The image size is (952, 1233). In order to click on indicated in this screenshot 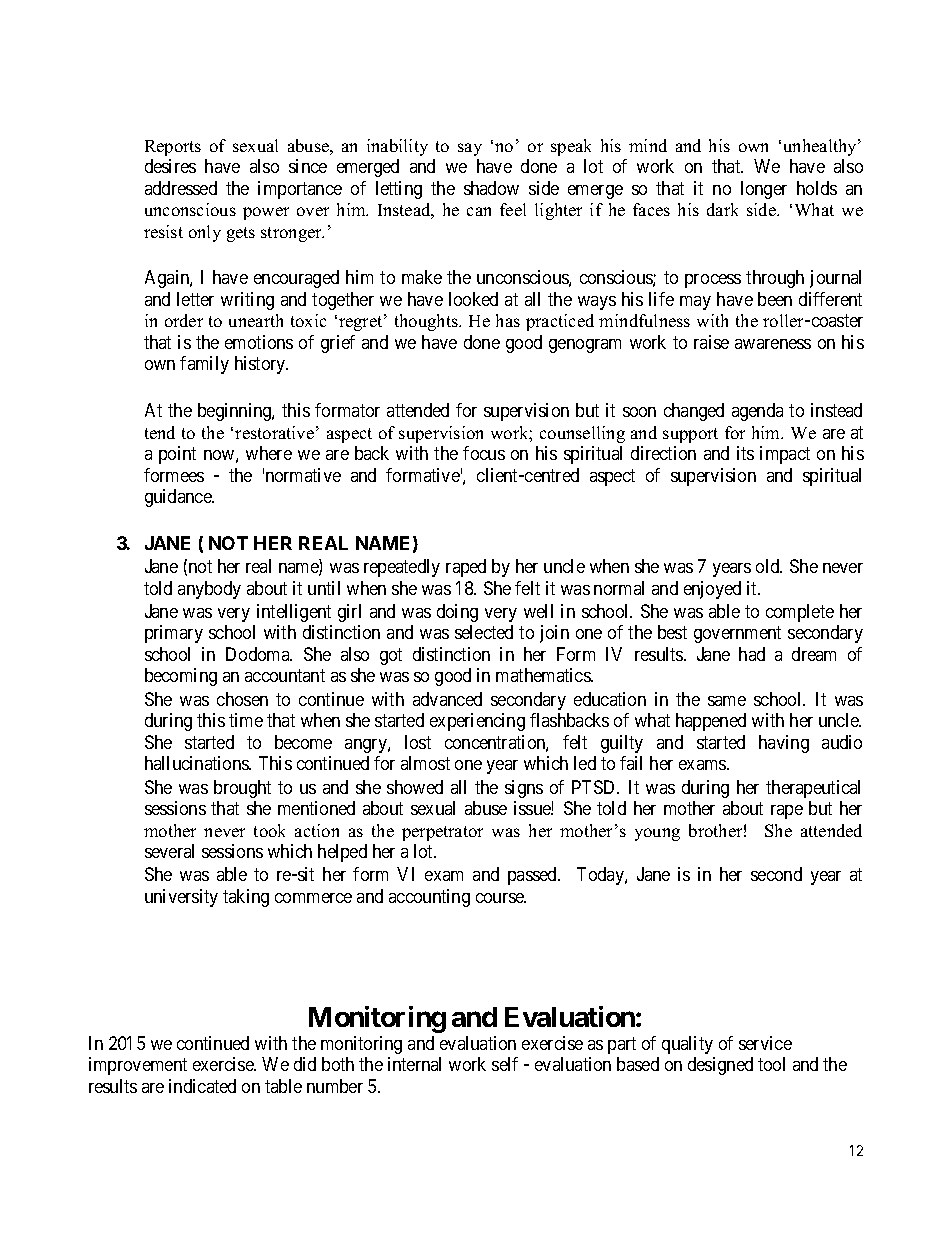, I will do `click(202, 1086)`.
